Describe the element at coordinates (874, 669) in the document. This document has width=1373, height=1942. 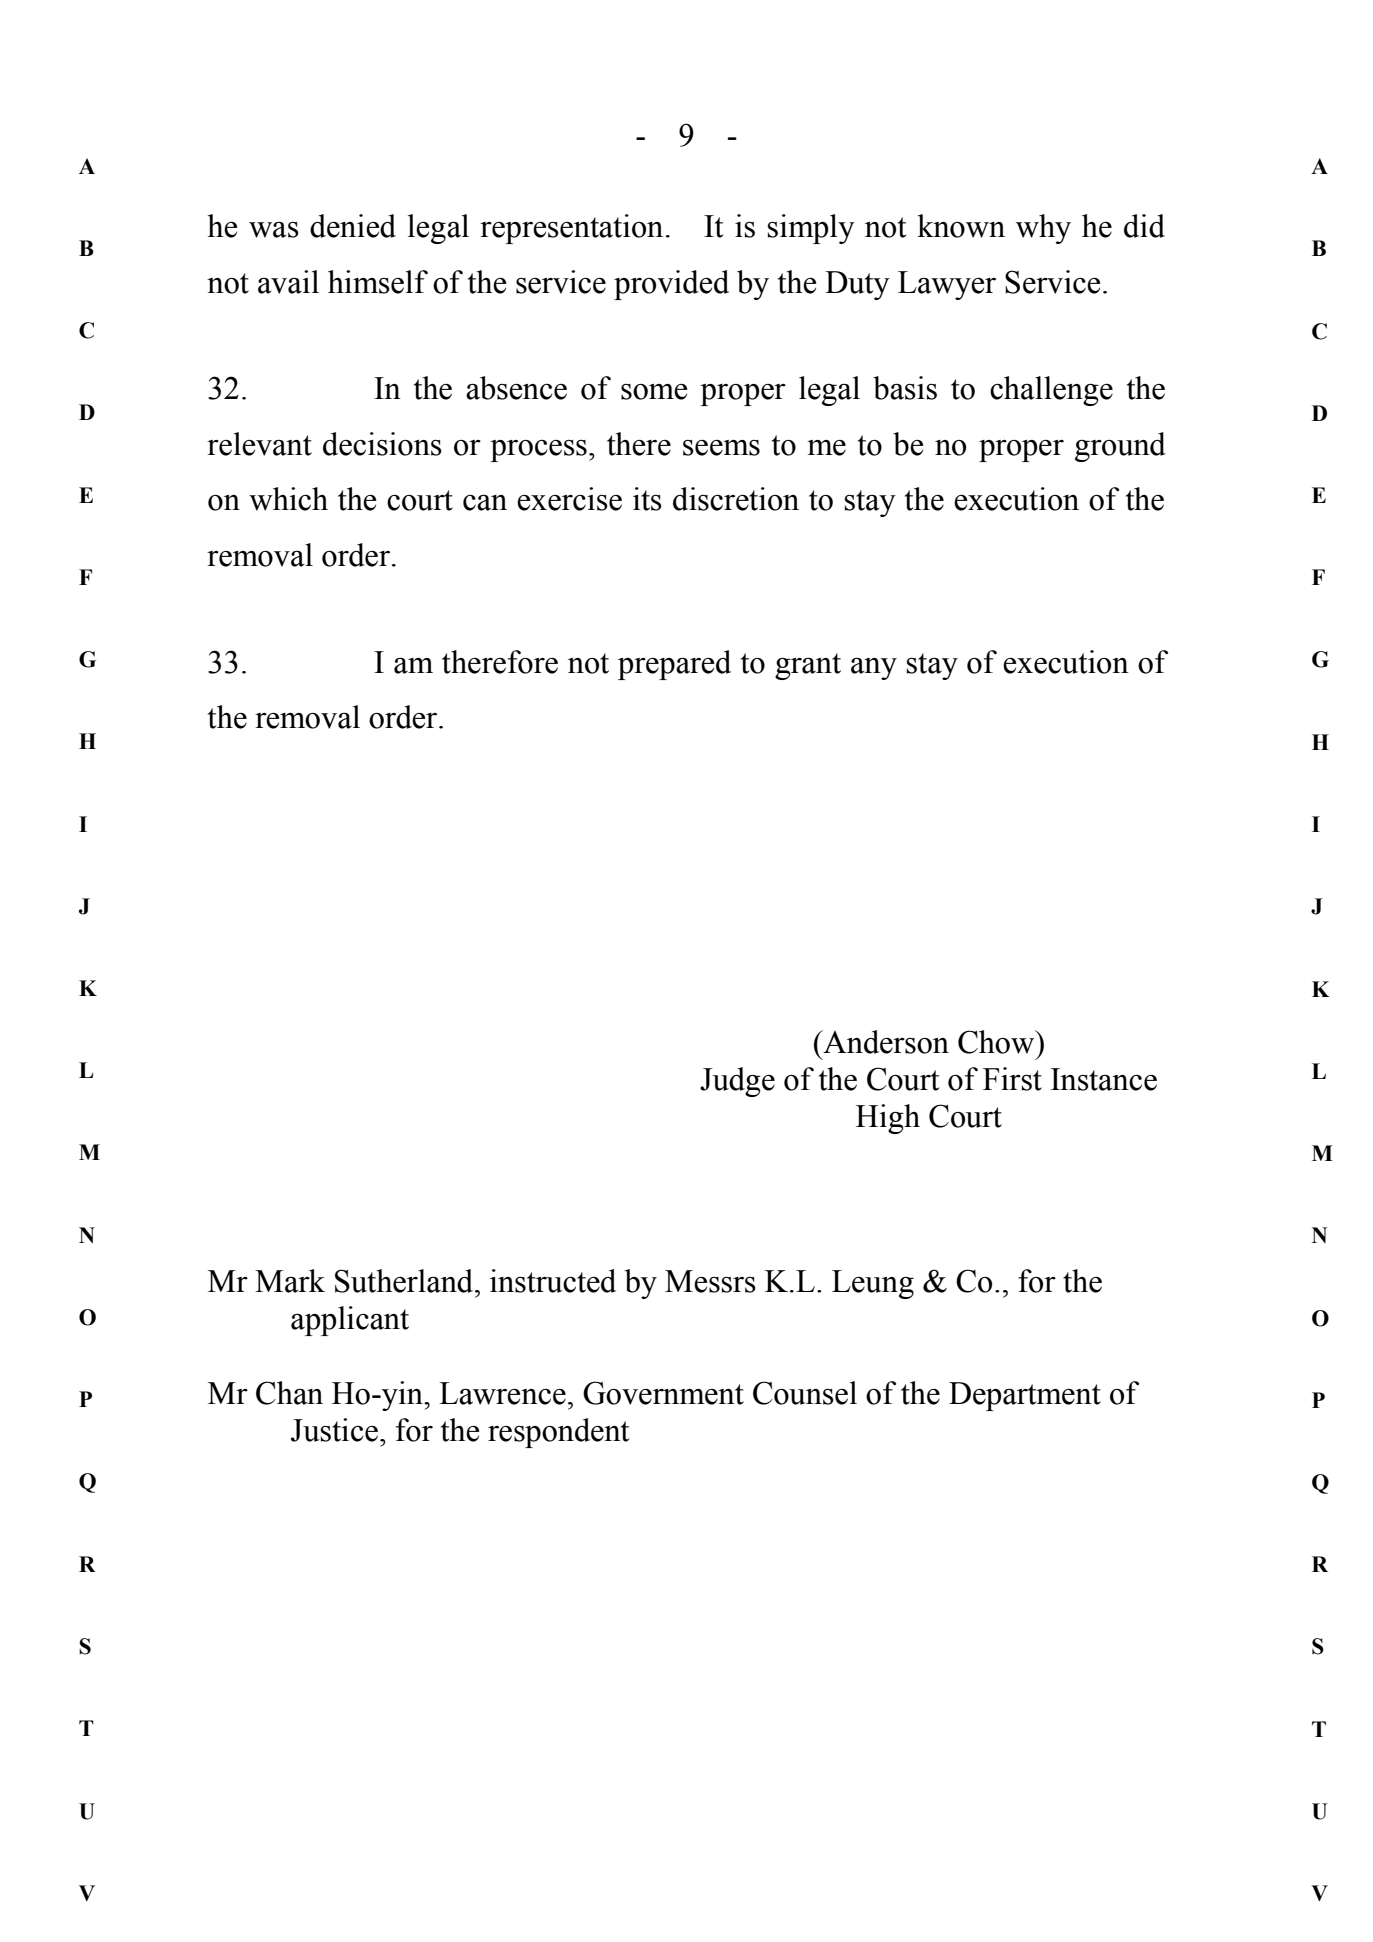
I see `any` at that location.
